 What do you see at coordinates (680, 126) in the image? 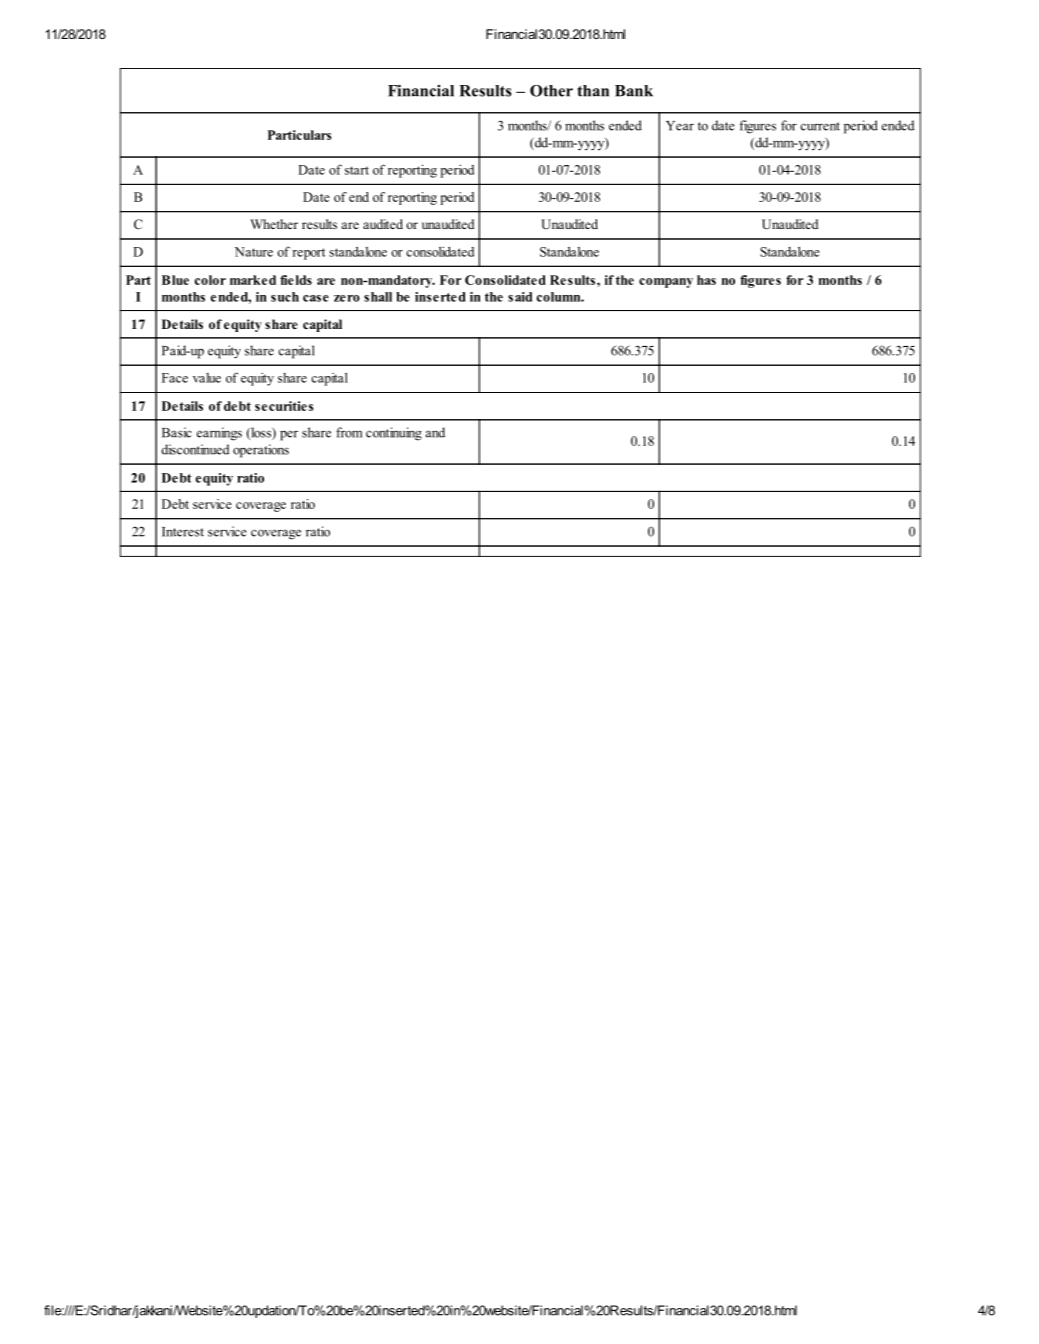
I see `Year` at bounding box center [680, 126].
